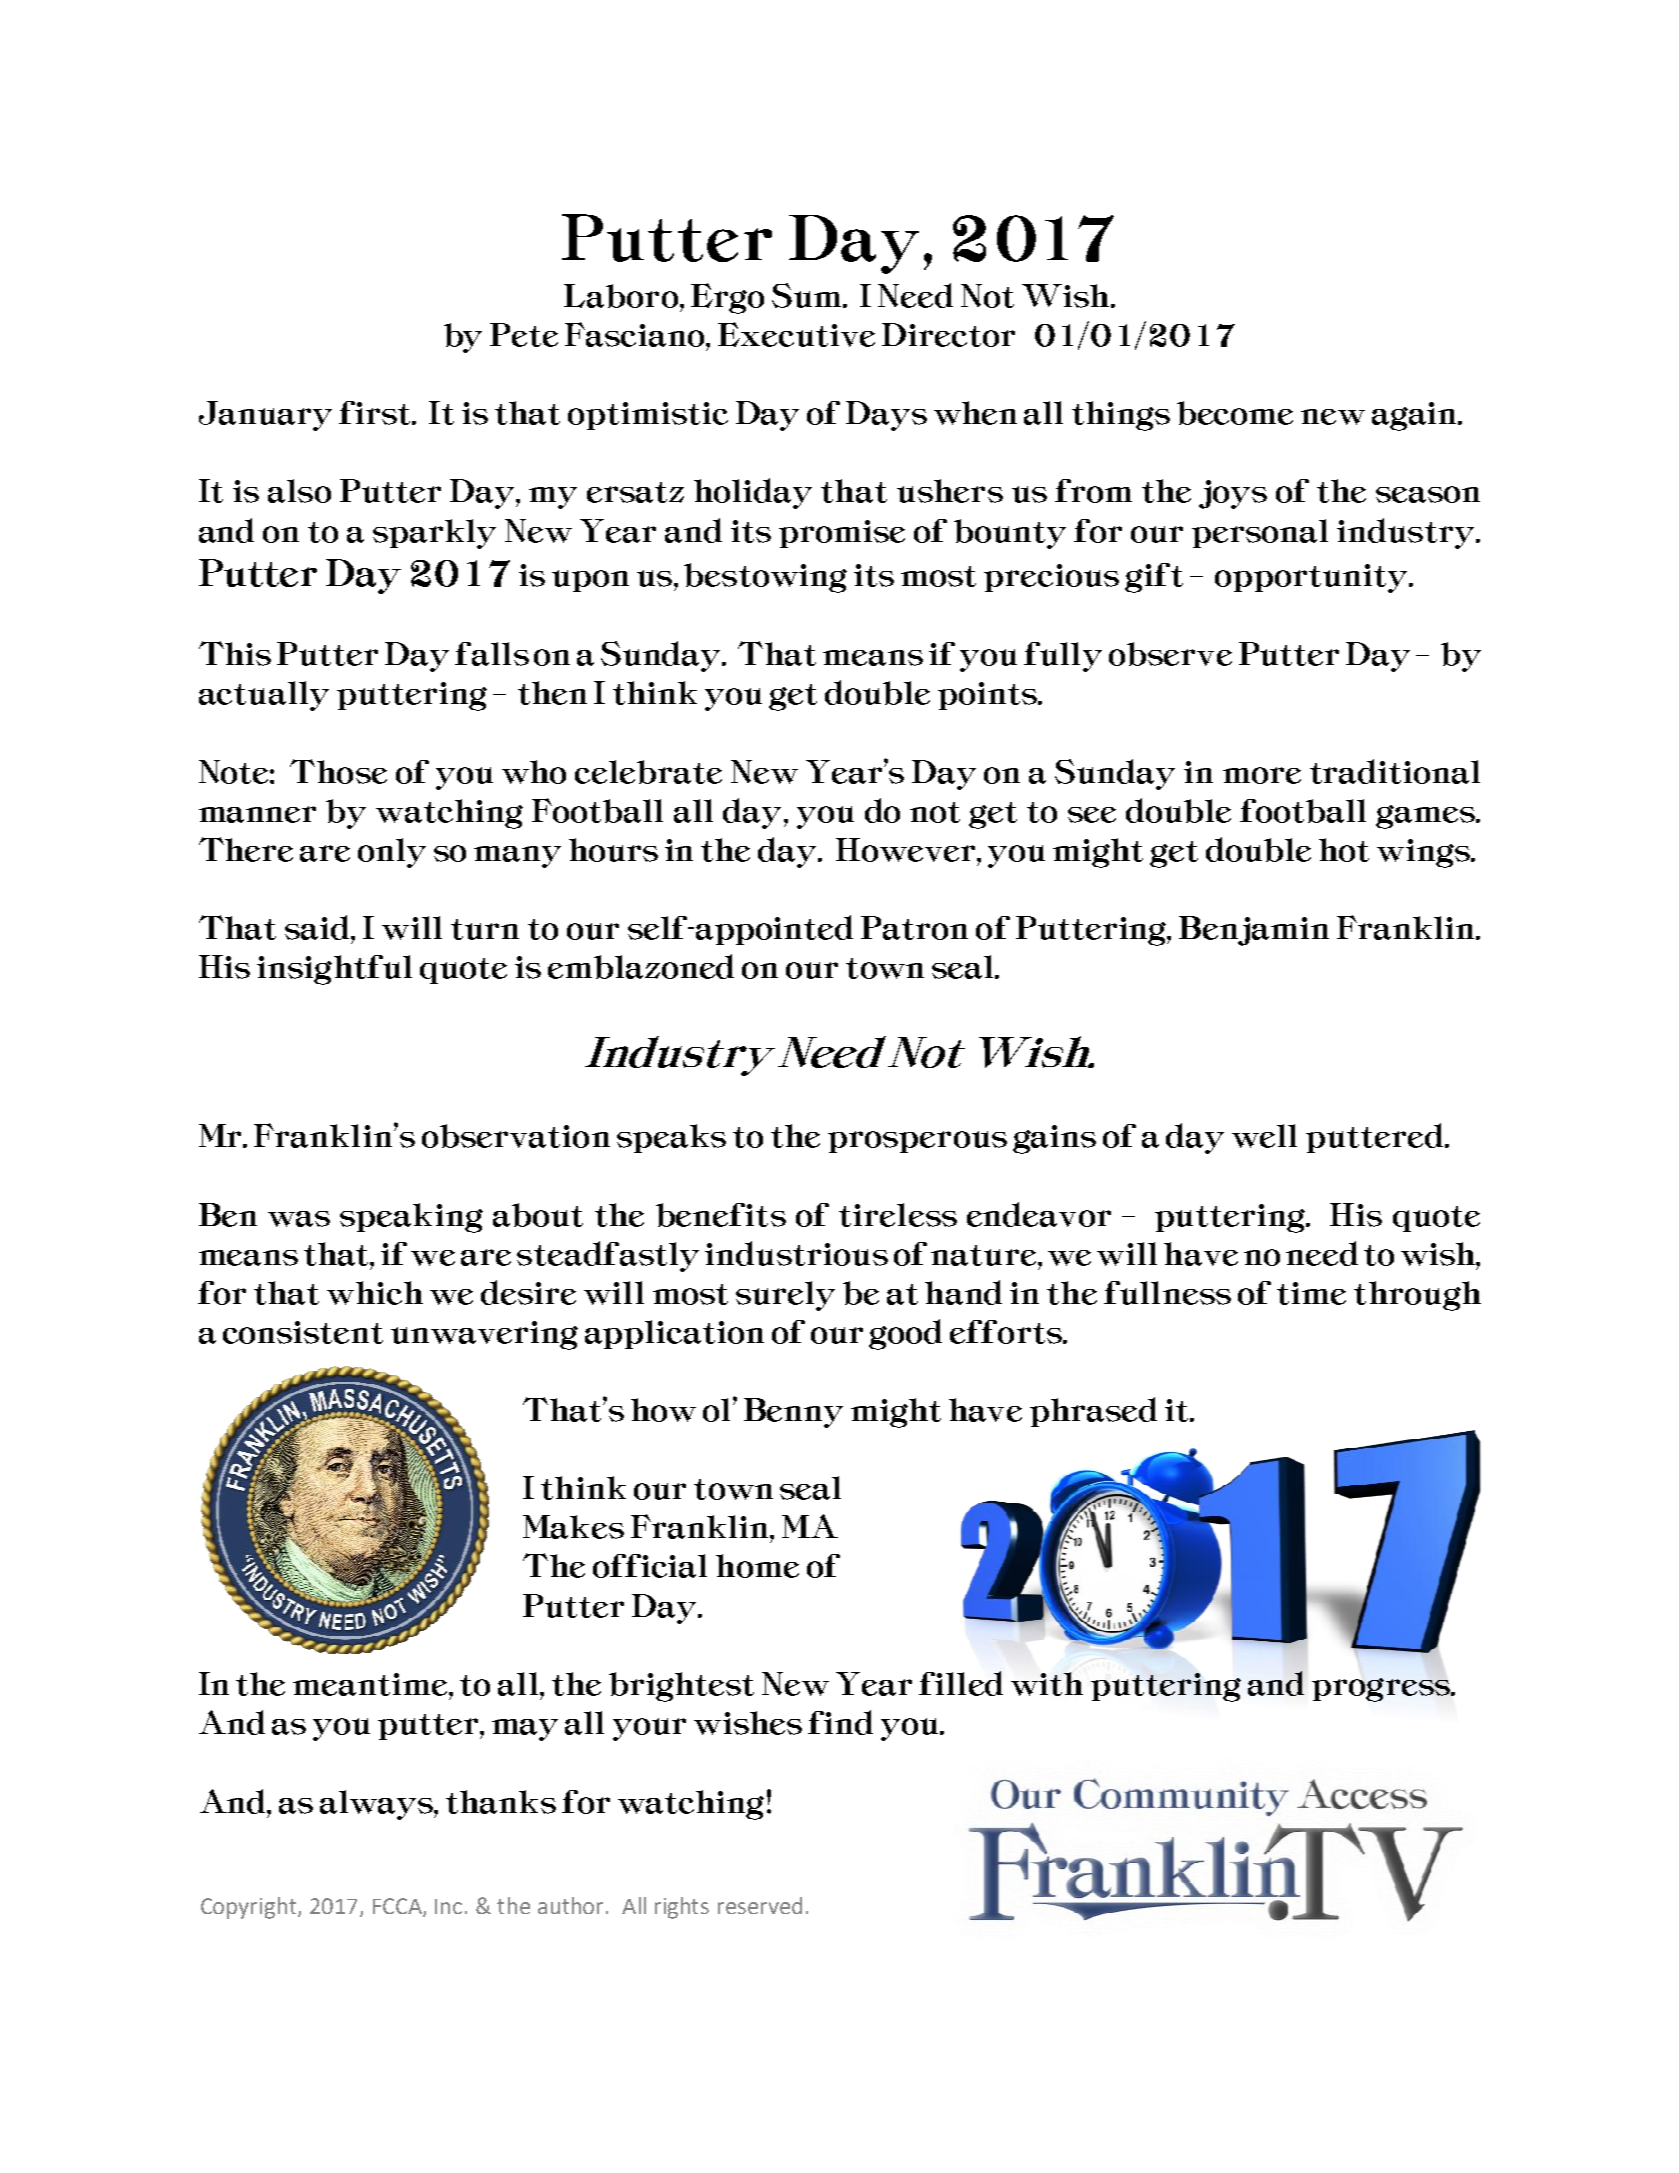 Image resolution: width=1679 pixels, height=2173 pixels. What do you see at coordinates (1235, 413) in the document?
I see `become` at bounding box center [1235, 413].
